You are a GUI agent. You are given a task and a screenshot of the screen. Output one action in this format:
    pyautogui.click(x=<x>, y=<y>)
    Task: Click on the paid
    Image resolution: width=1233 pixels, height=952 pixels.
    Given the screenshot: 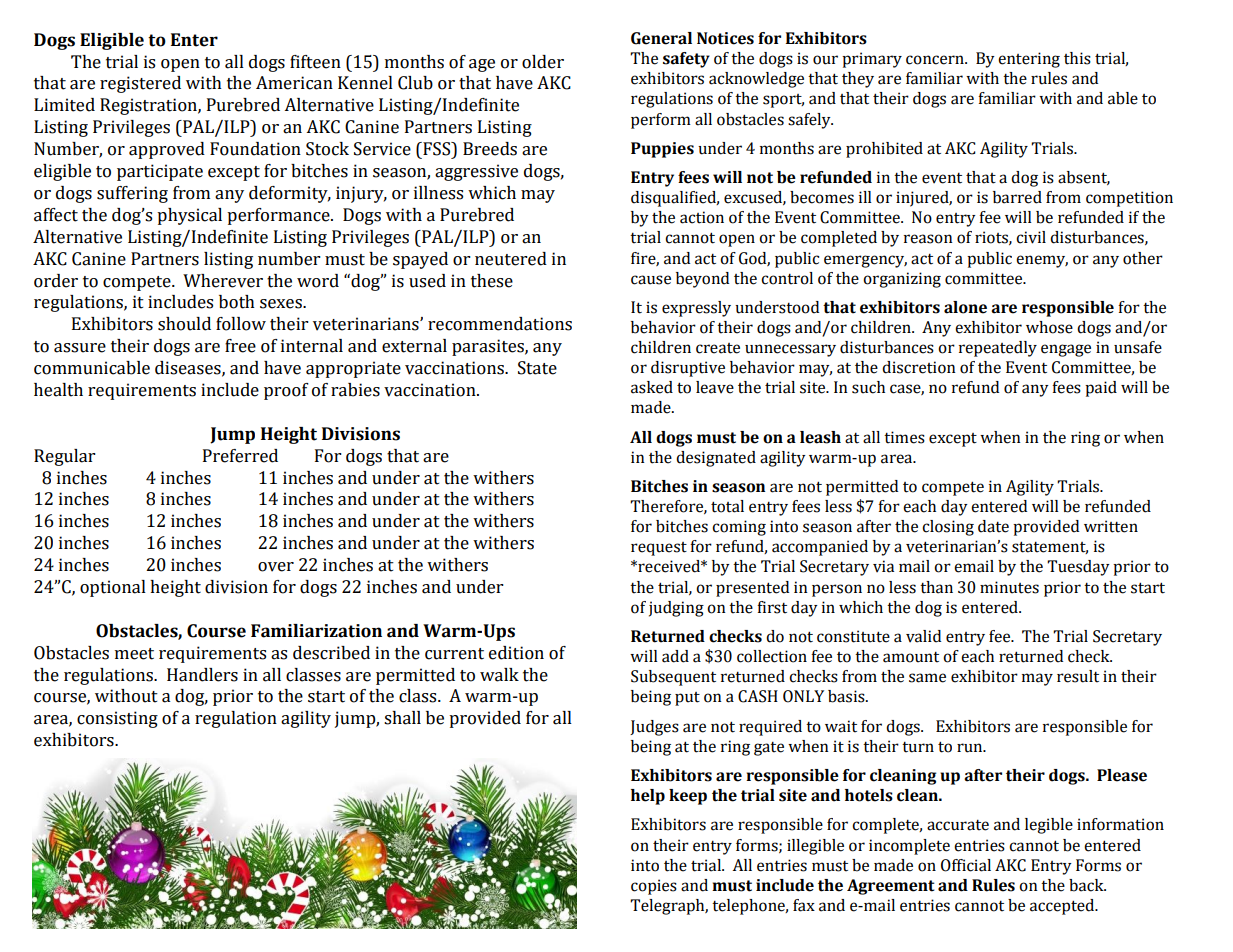 What is the action you would take?
    pyautogui.click(x=1101, y=389)
